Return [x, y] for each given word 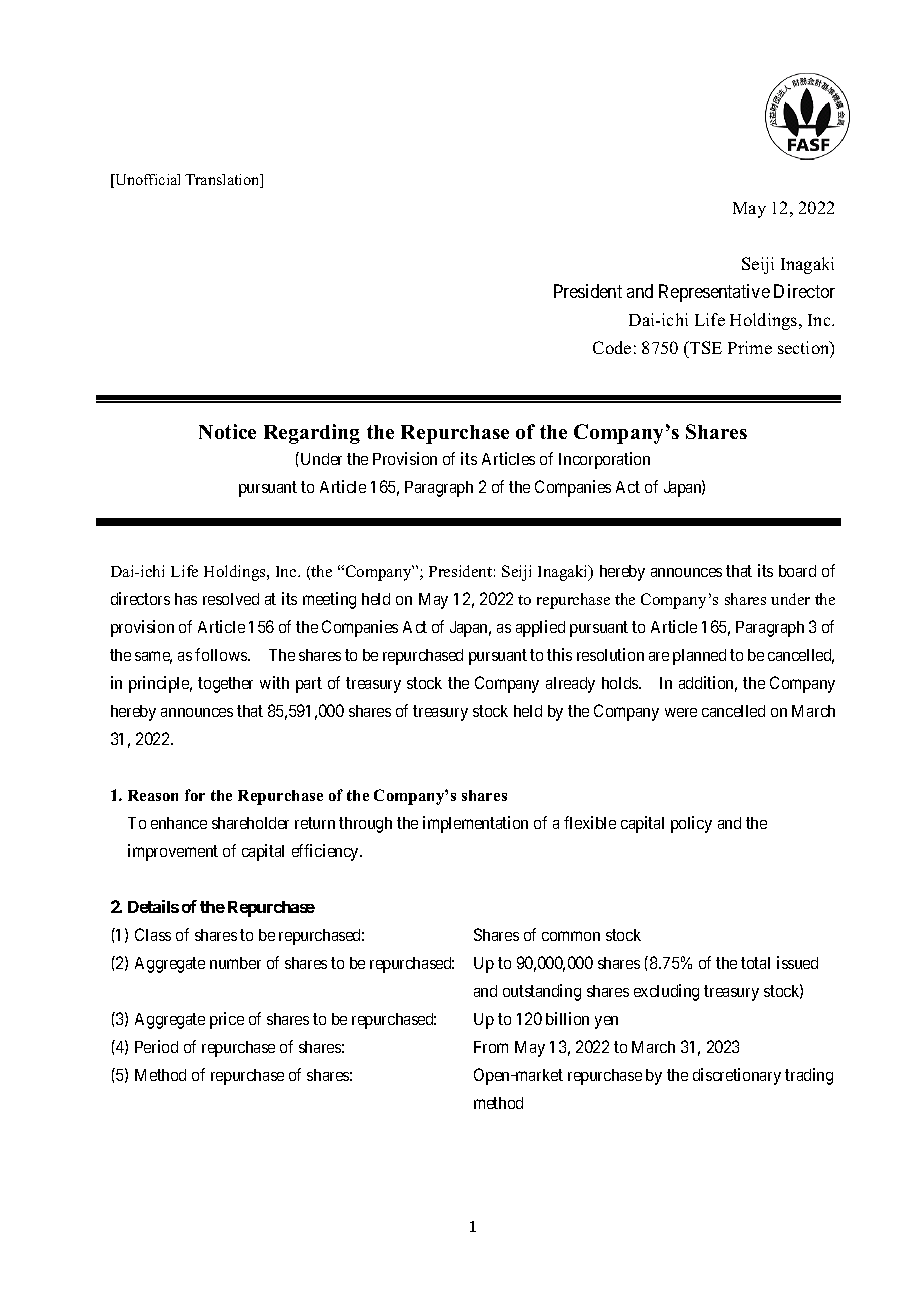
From [491, 1047]
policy [691, 824]
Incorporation [604, 460]
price [227, 1020]
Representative [714, 293]
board [797, 571]
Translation [223, 181]
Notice [227, 431]
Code [612, 347]
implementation [475, 824]
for [195, 795]
